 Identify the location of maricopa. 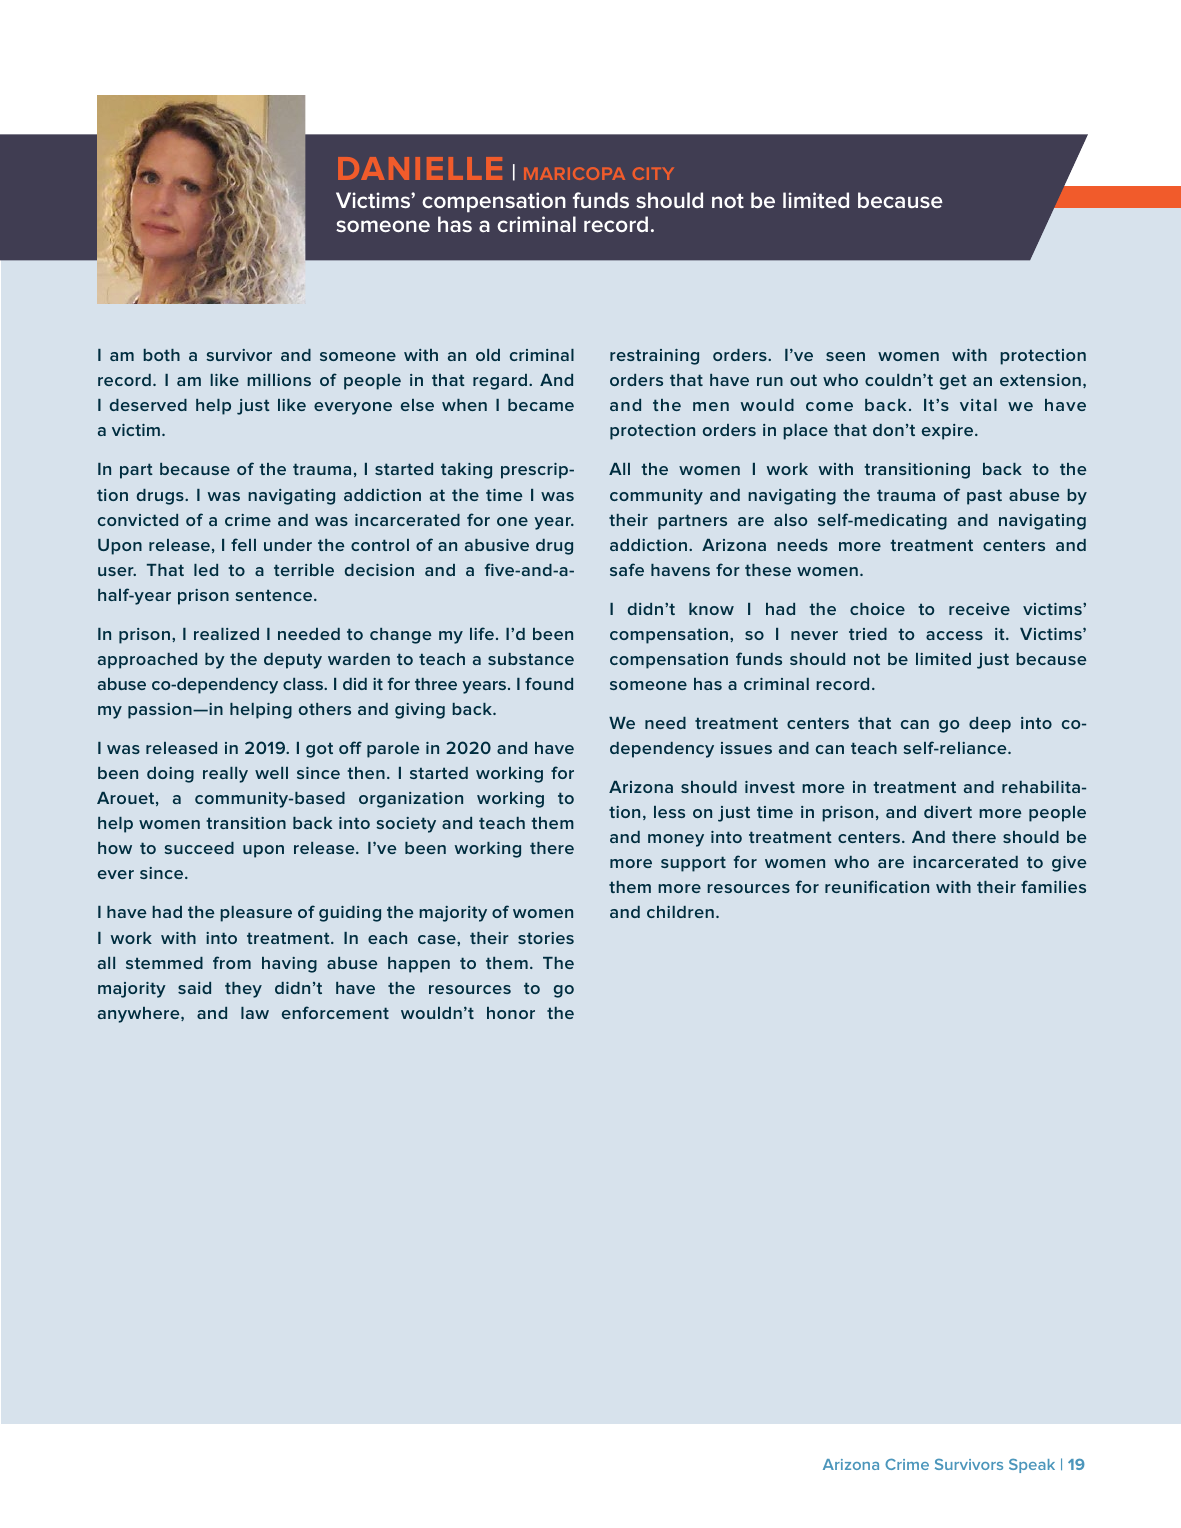
(574, 173).
